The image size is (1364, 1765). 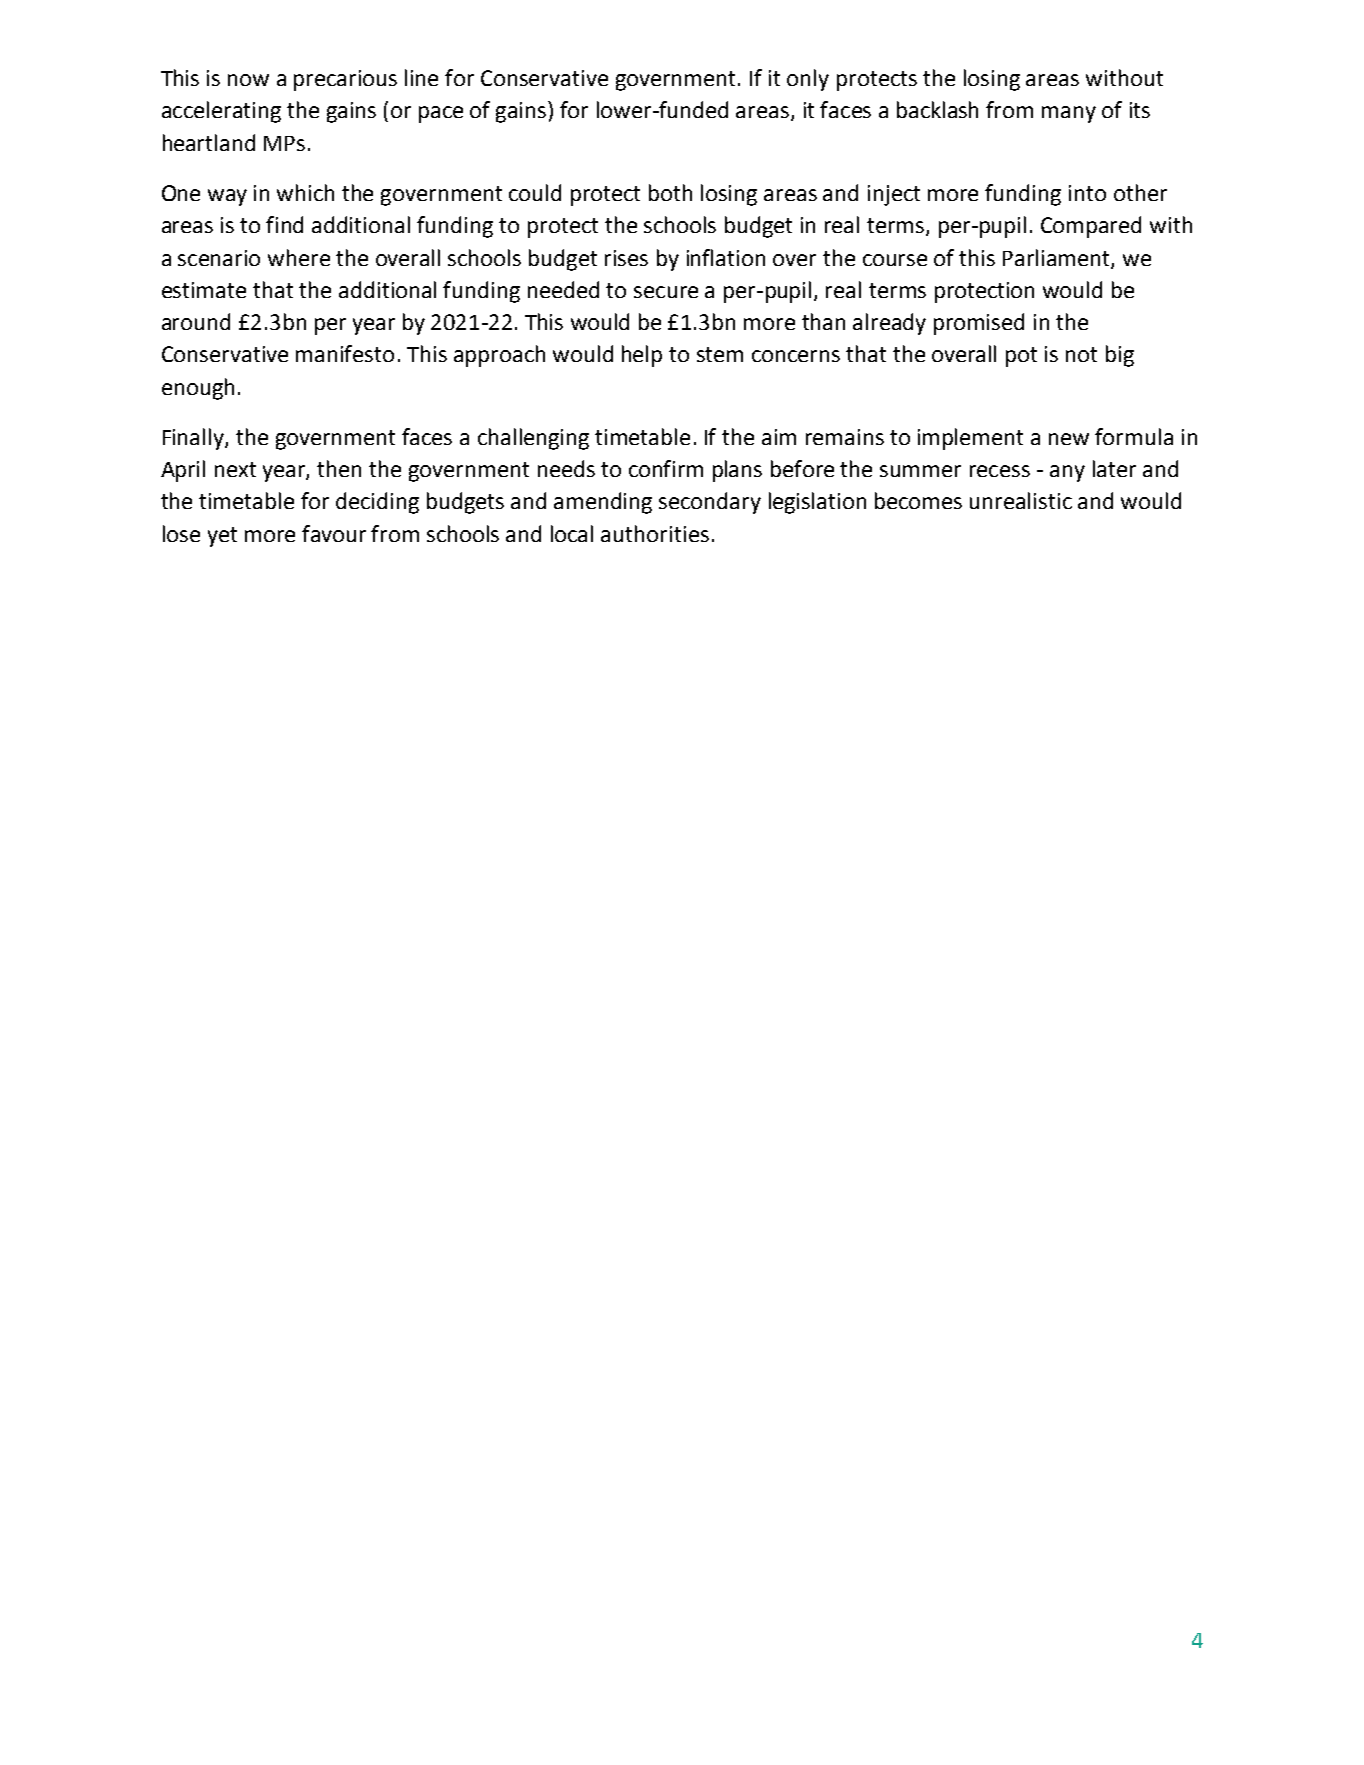 What do you see at coordinates (808, 80) in the screenshot?
I see `only` at bounding box center [808, 80].
